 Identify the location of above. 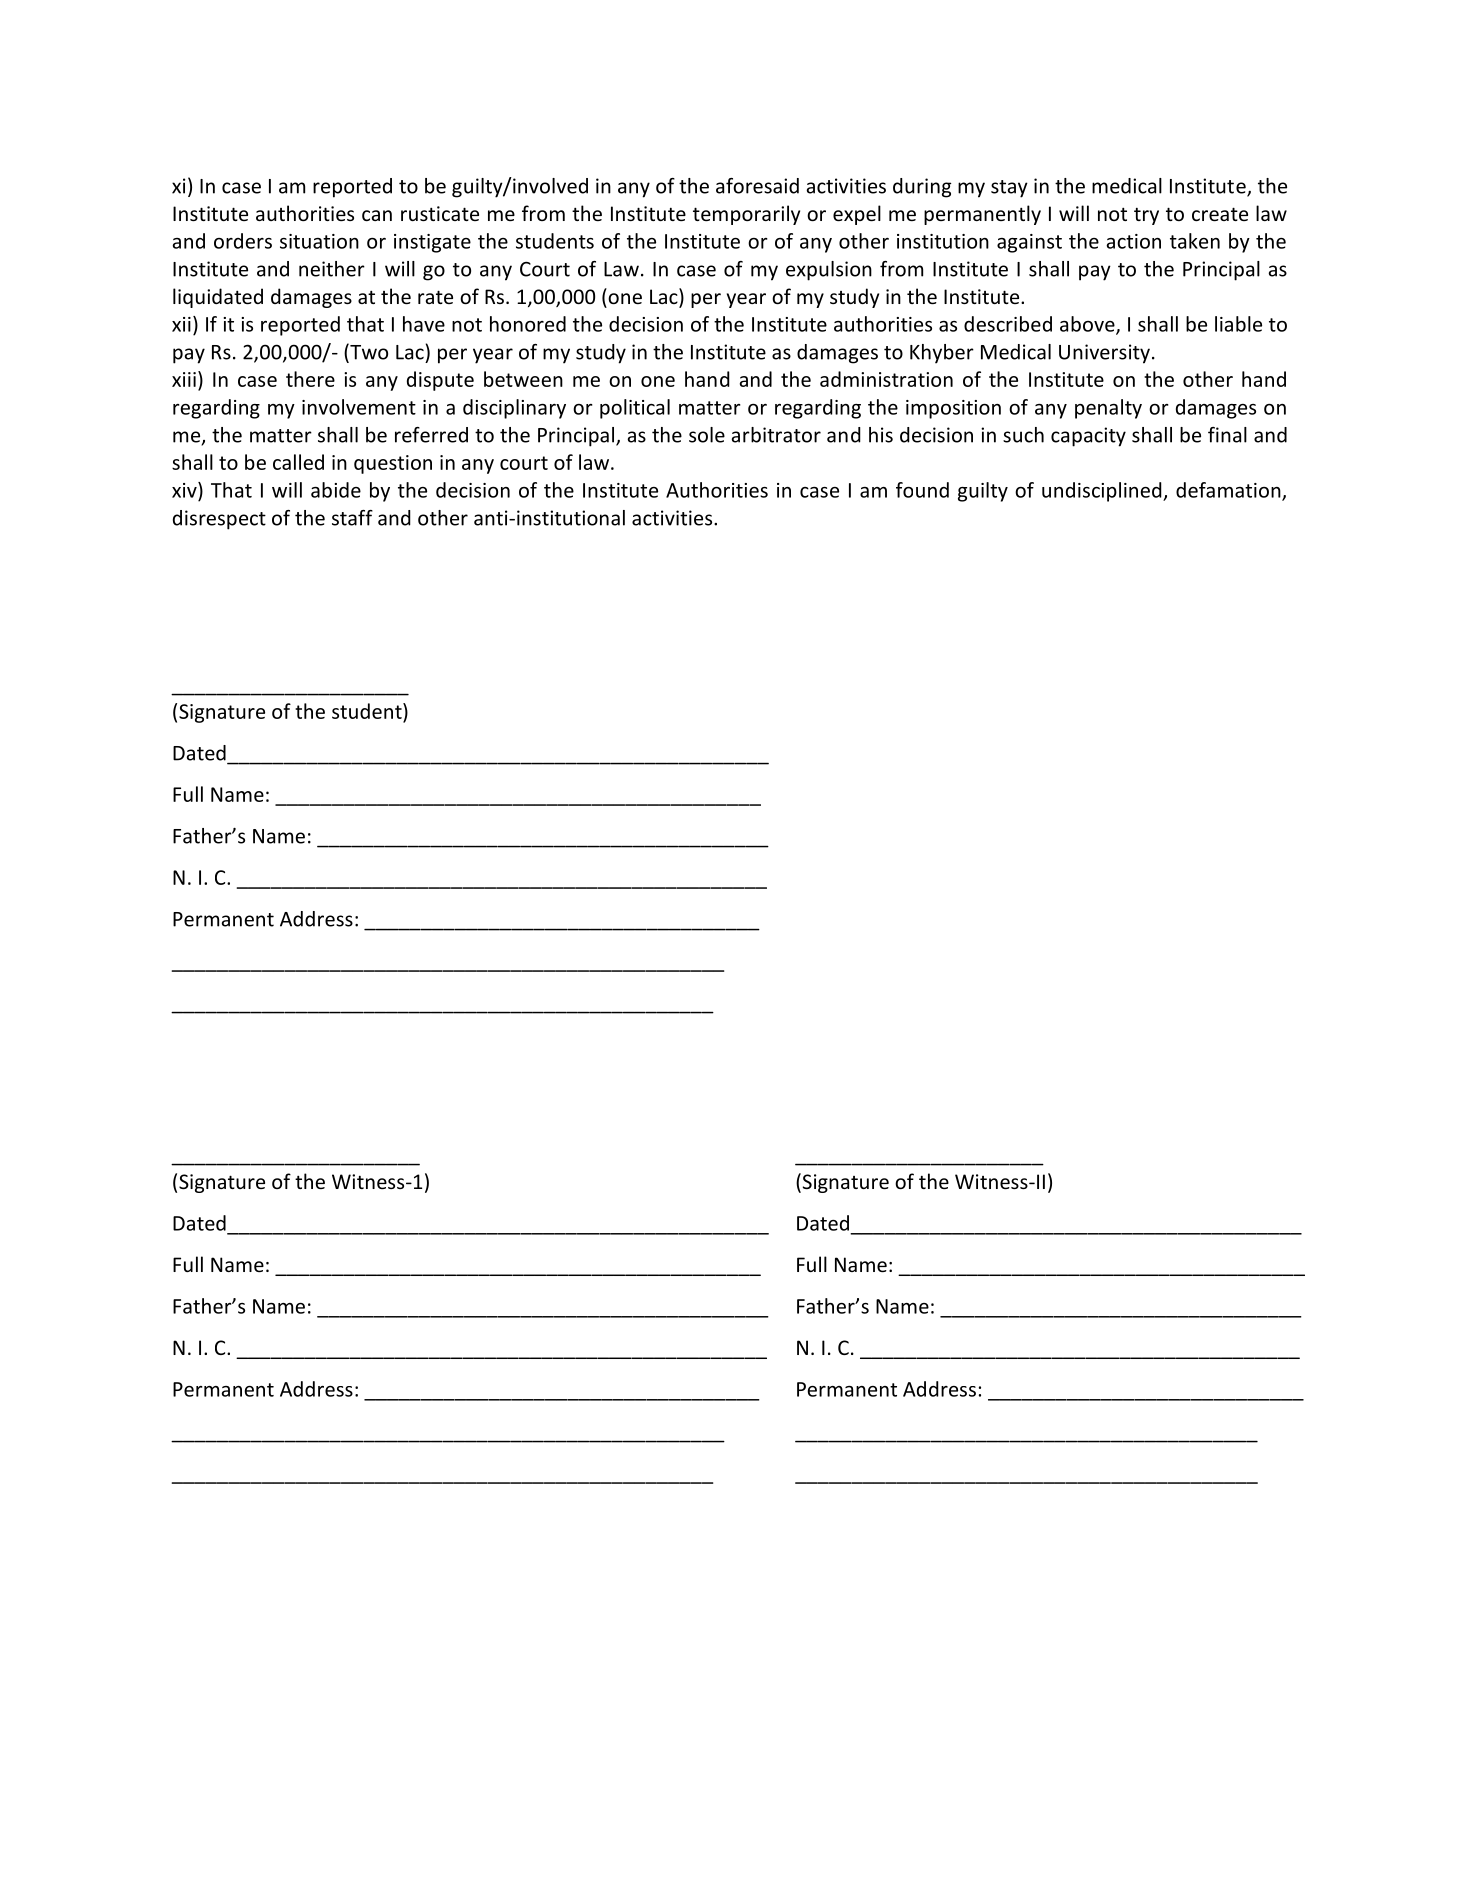
(1088, 325).
